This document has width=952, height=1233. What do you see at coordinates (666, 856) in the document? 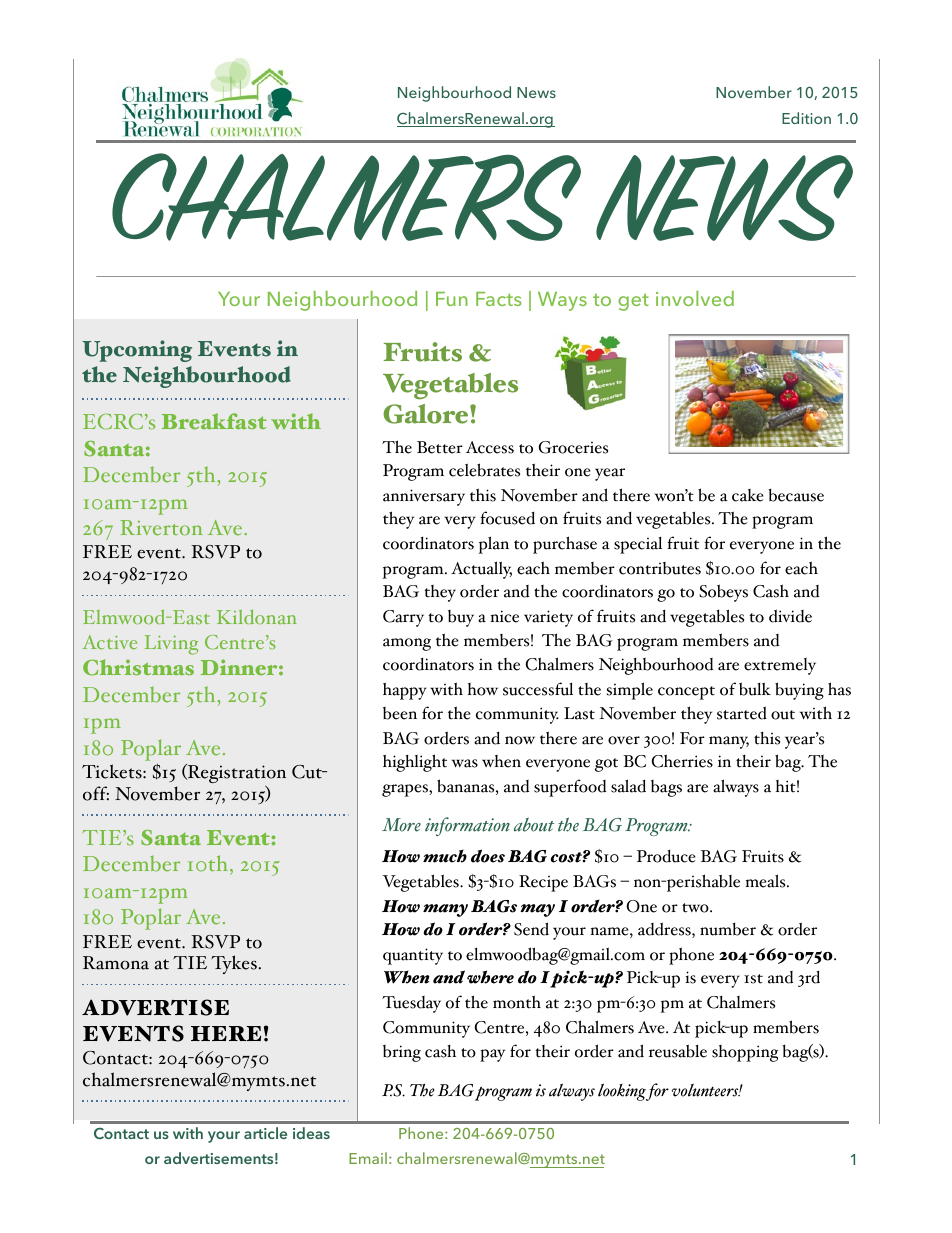
I see `Produce` at bounding box center [666, 856].
